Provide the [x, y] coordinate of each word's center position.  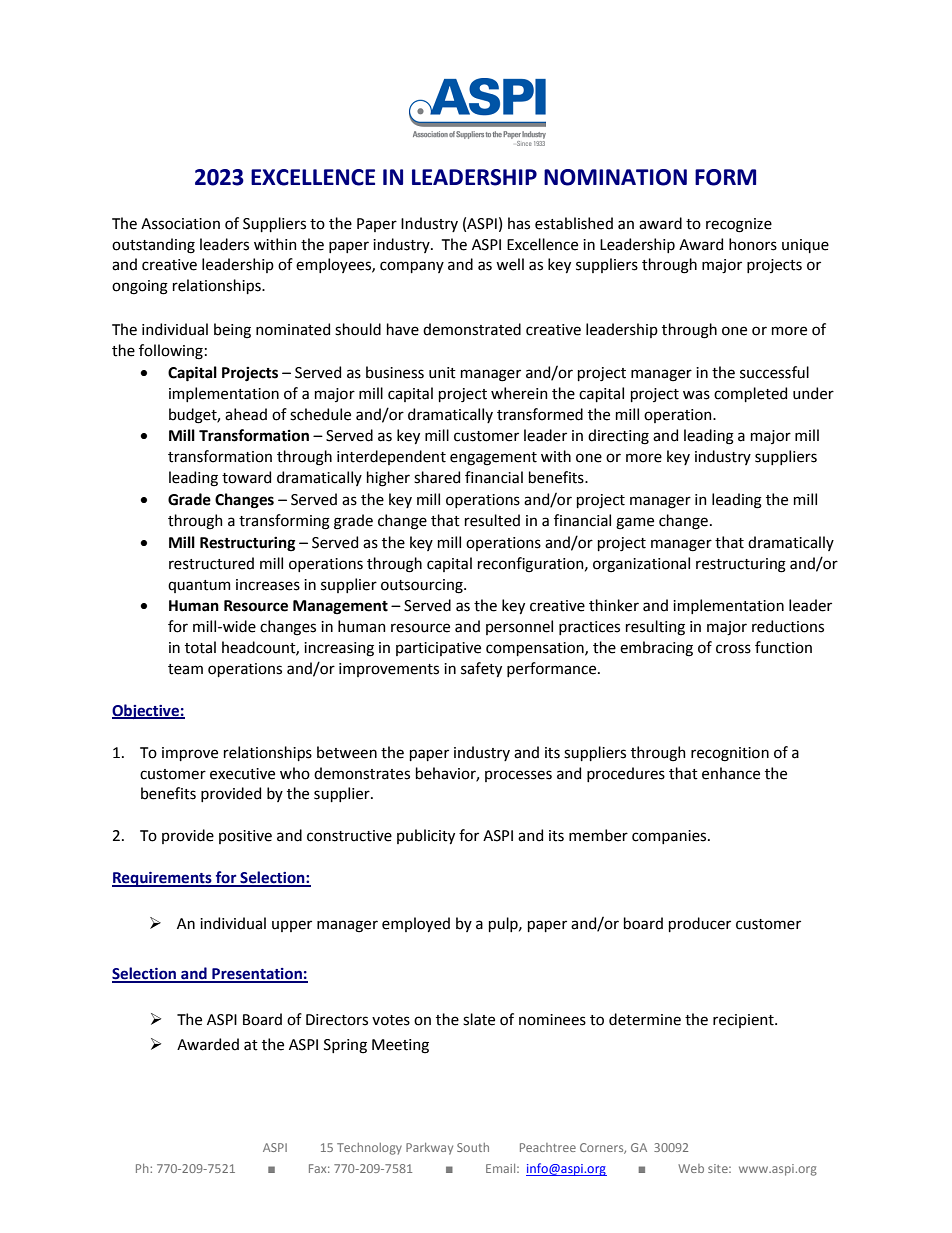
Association [180, 224]
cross [733, 649]
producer [700, 924]
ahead [246, 414]
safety [481, 669]
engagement [493, 459]
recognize [739, 225]
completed [750, 394]
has [519, 223]
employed [416, 924]
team [185, 669]
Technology [369, 1149]
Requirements [163, 879]
